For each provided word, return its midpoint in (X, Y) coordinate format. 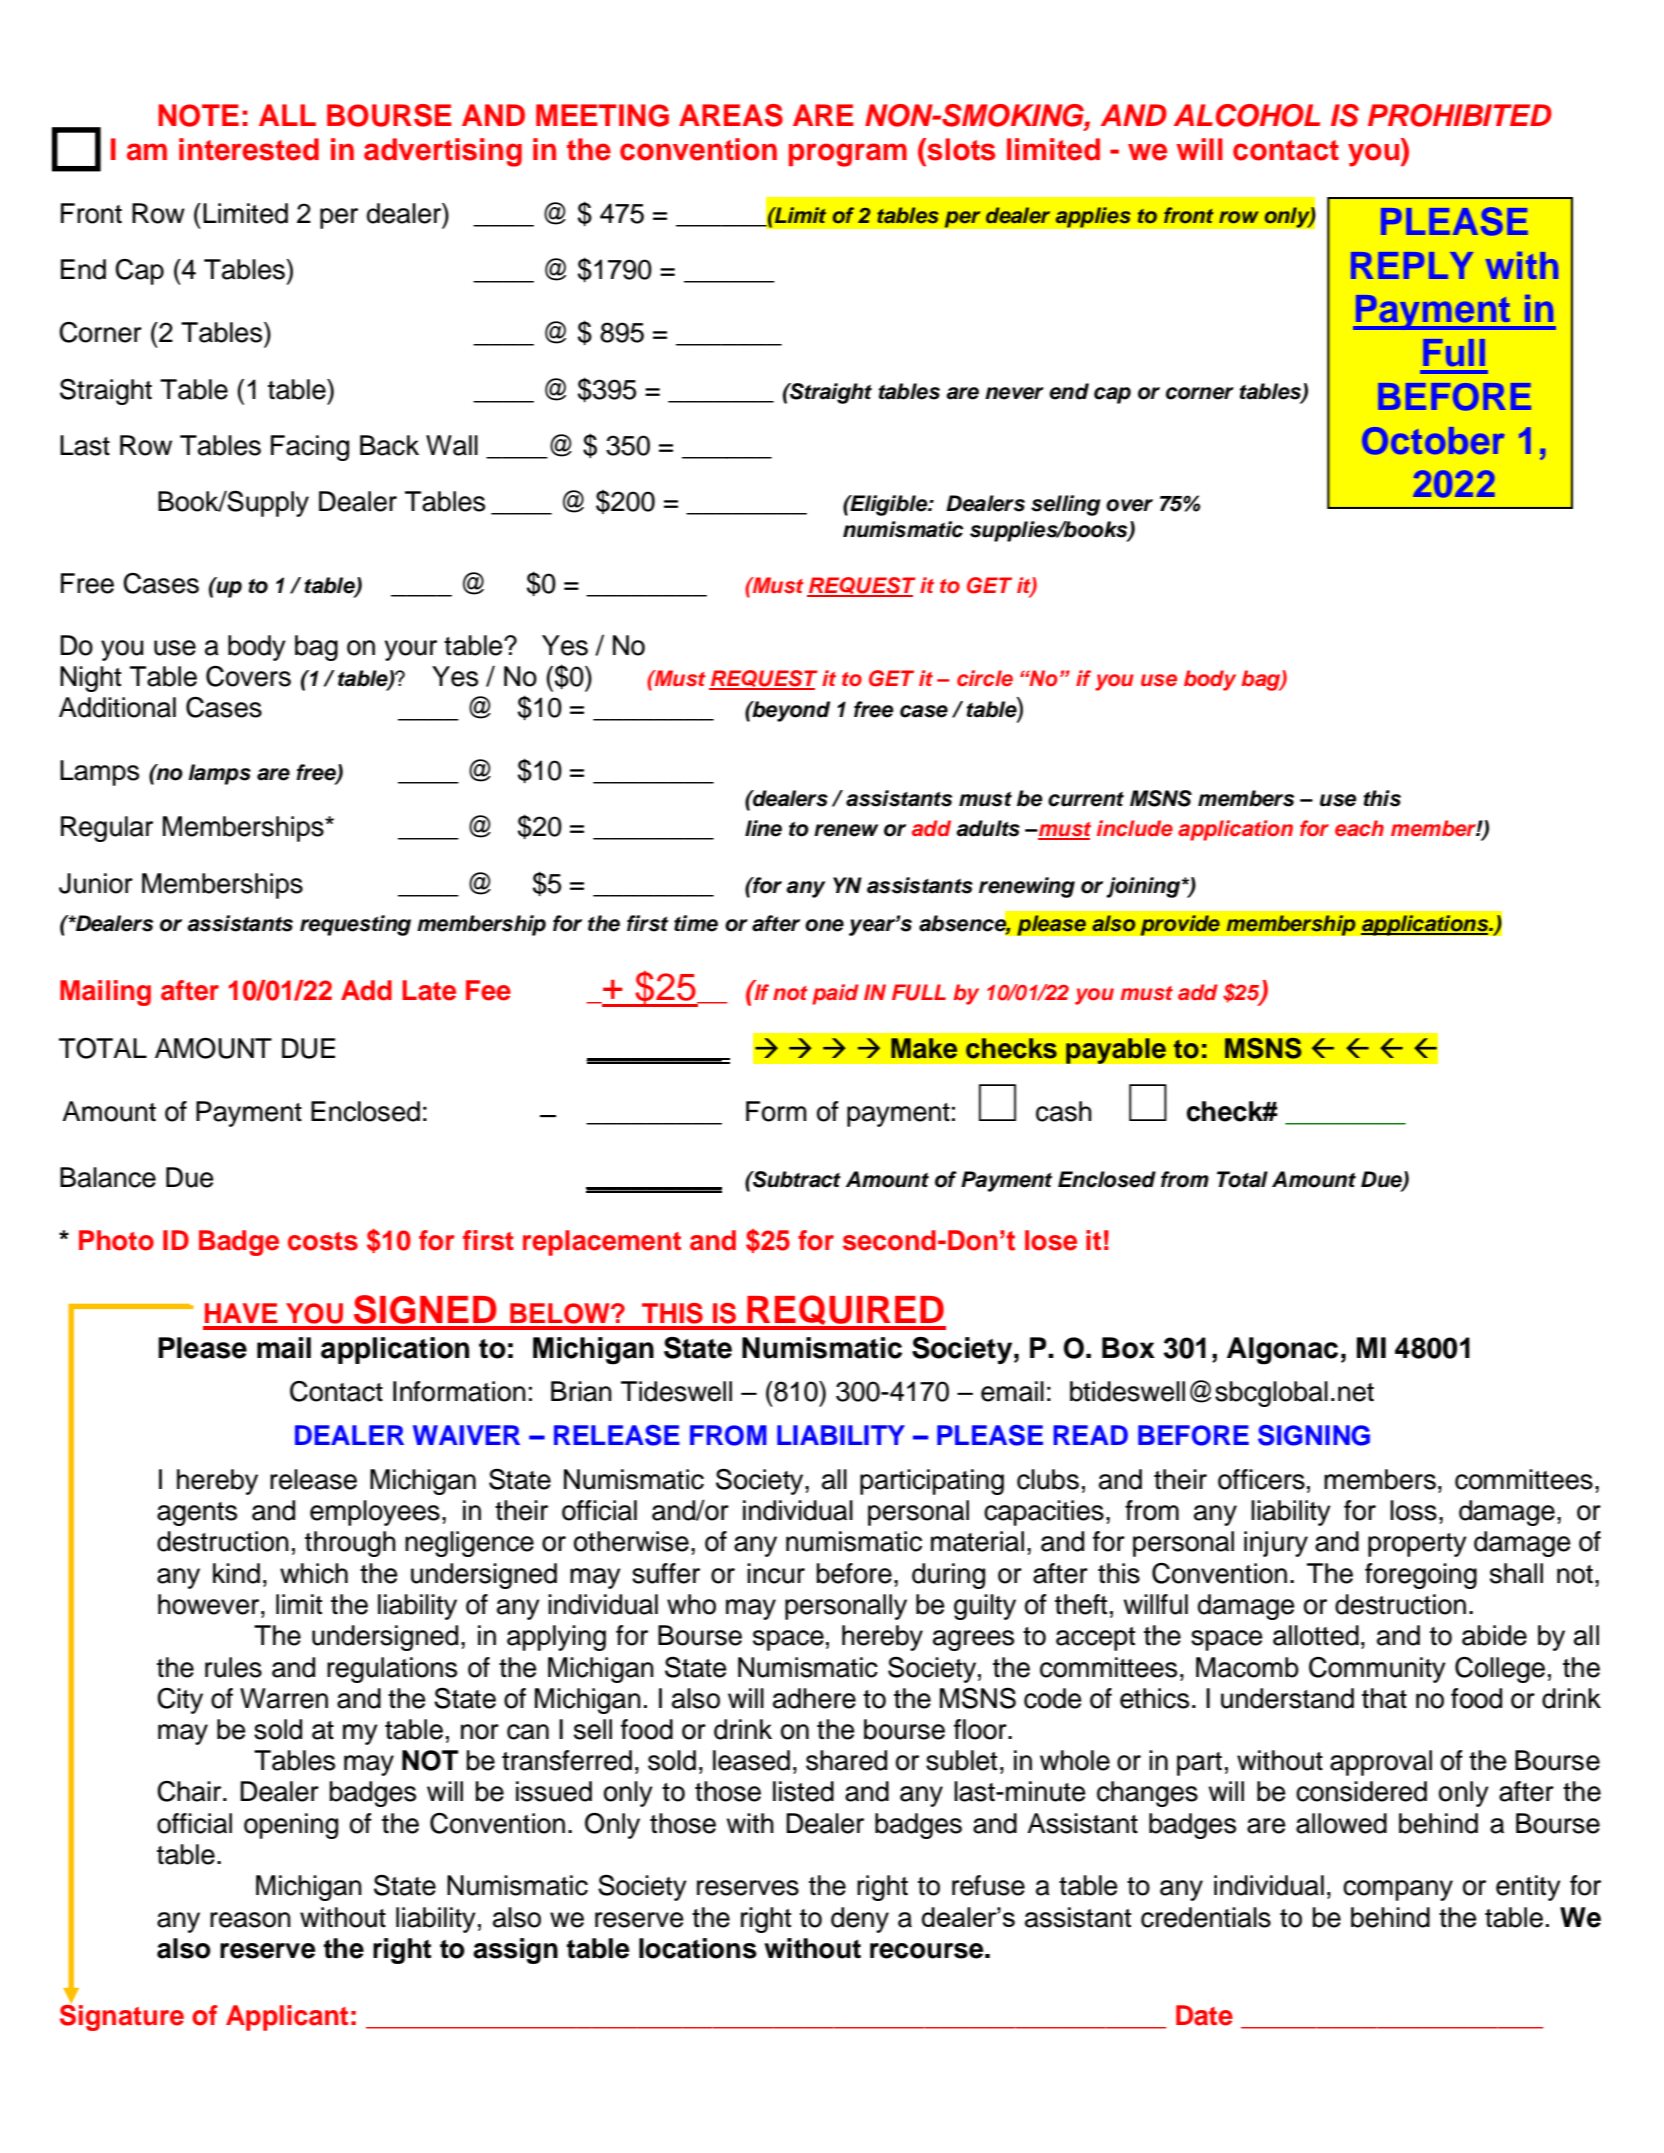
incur (776, 1573)
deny (860, 1920)
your (410, 650)
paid (835, 994)
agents (197, 1514)
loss (1413, 1510)
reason (250, 1920)
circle (985, 678)
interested (249, 149)
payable (1116, 1051)
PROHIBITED (1460, 115)
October (1433, 441)
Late (429, 990)
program (848, 155)
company (1398, 1890)
